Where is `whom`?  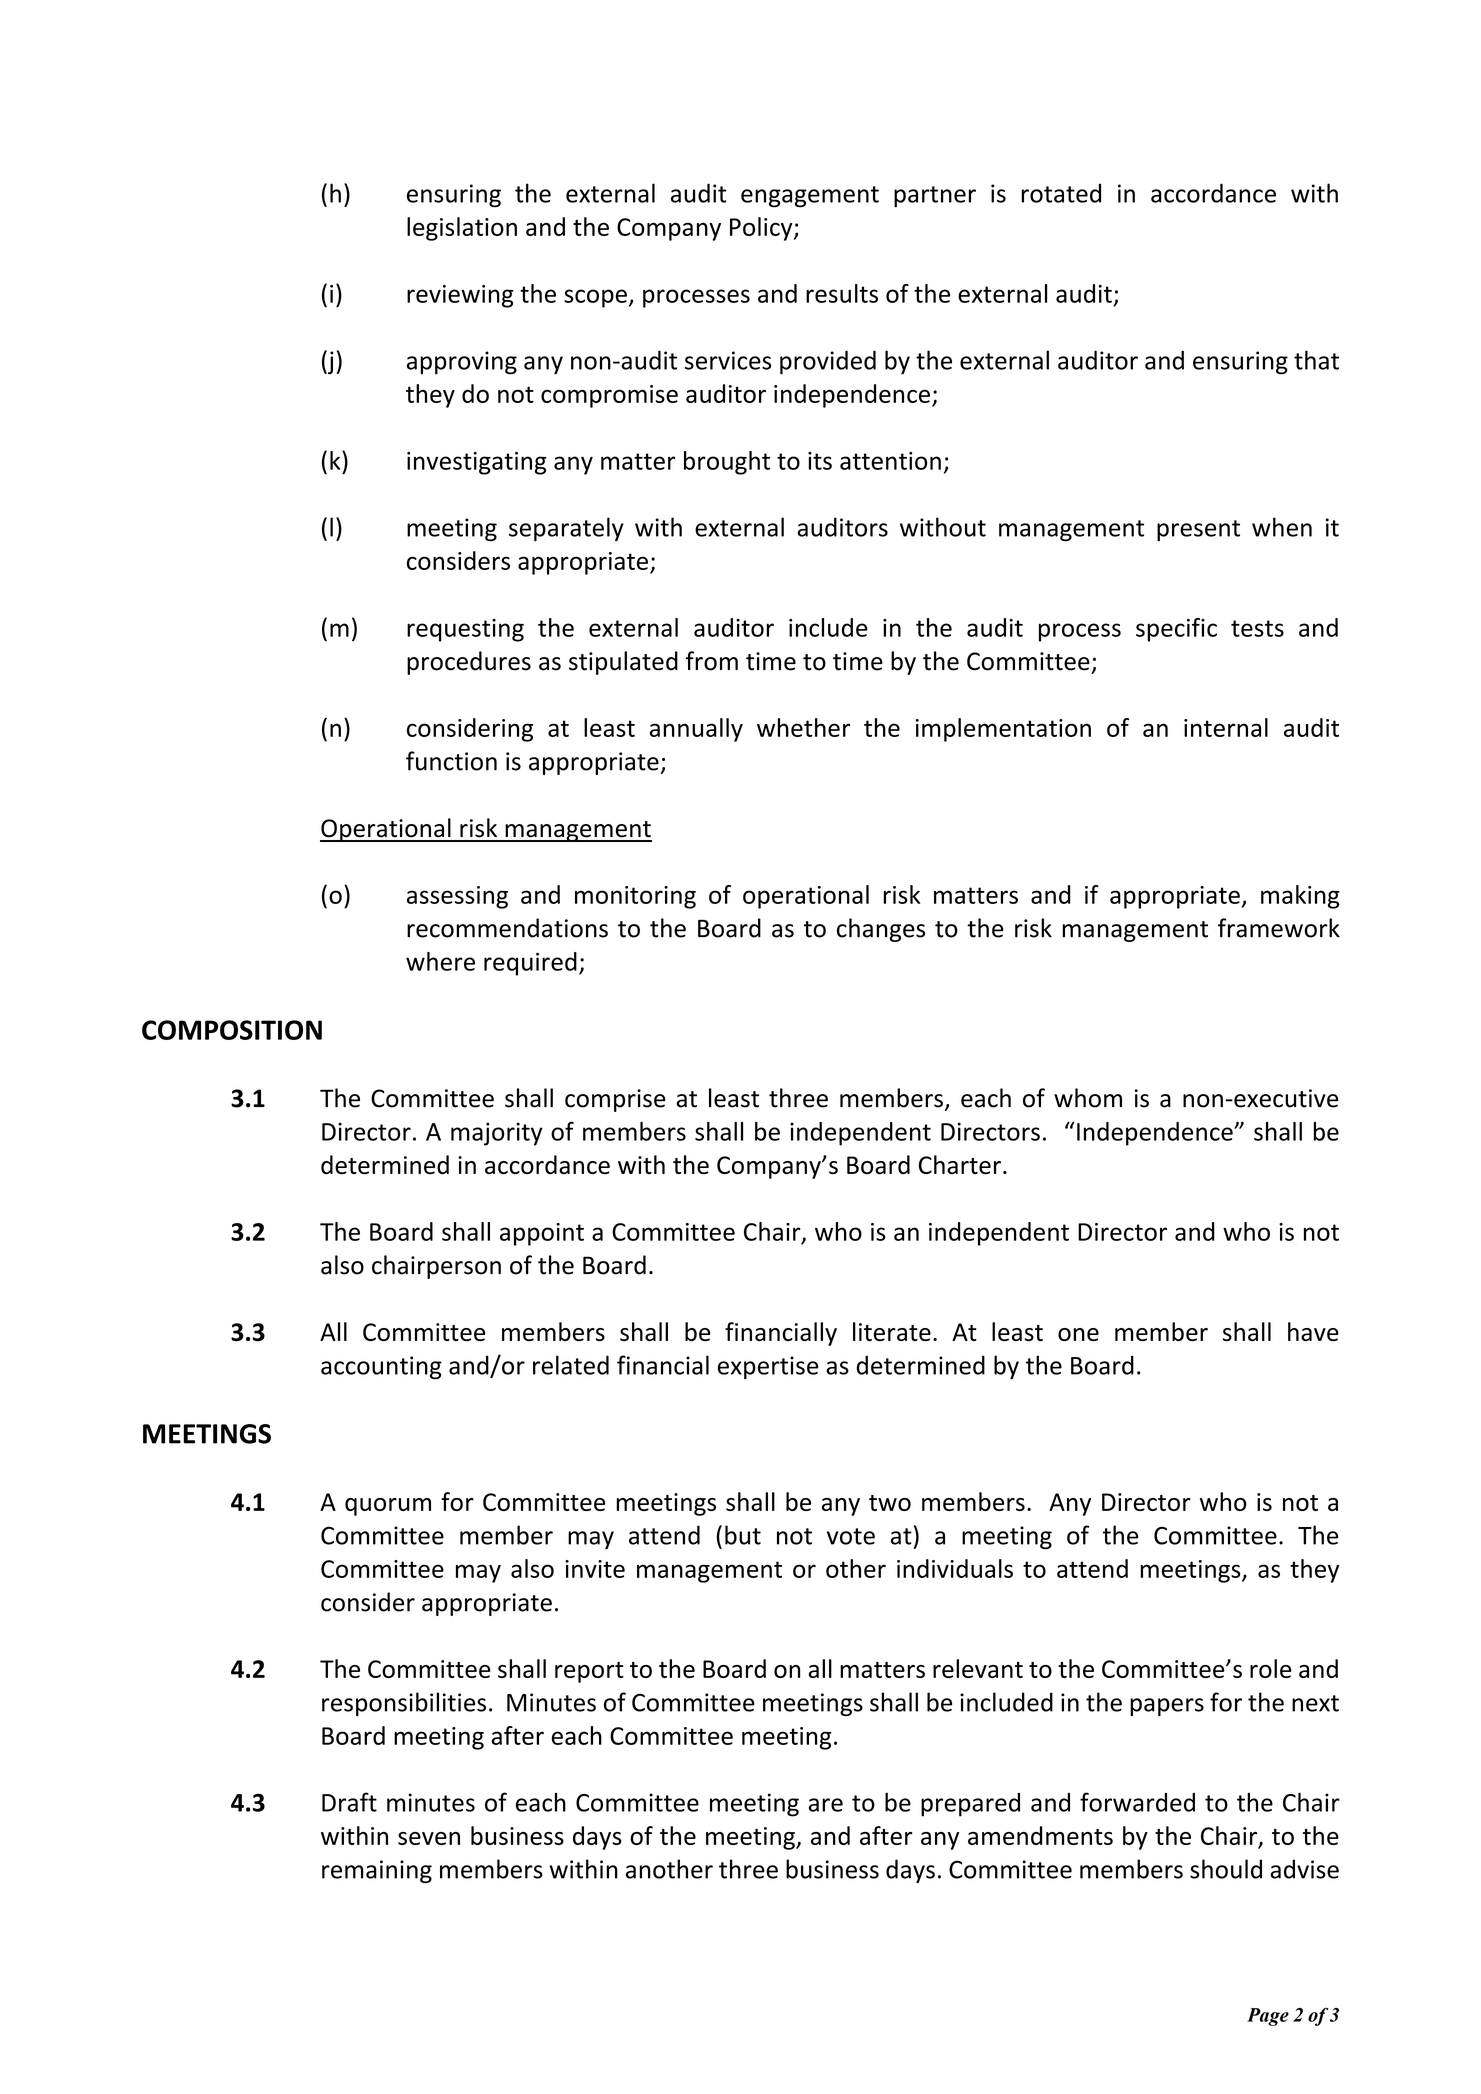
whom is located at coordinates (1088, 1098).
